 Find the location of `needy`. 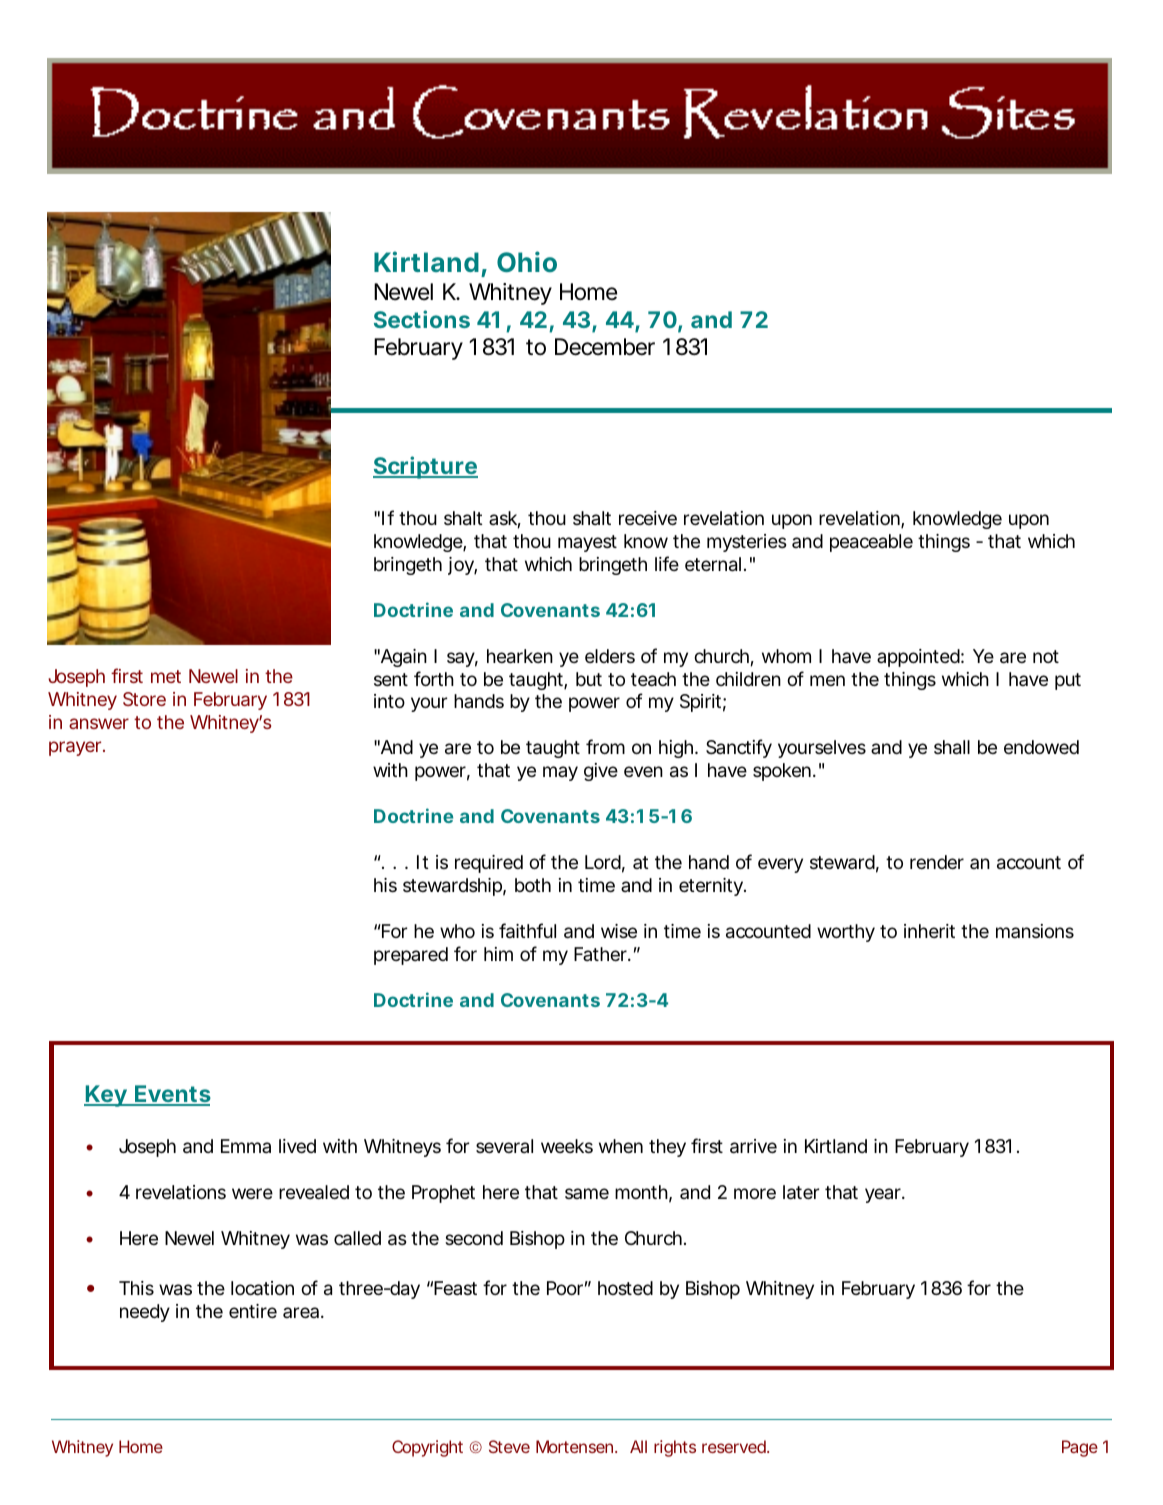

needy is located at coordinates (145, 1313).
